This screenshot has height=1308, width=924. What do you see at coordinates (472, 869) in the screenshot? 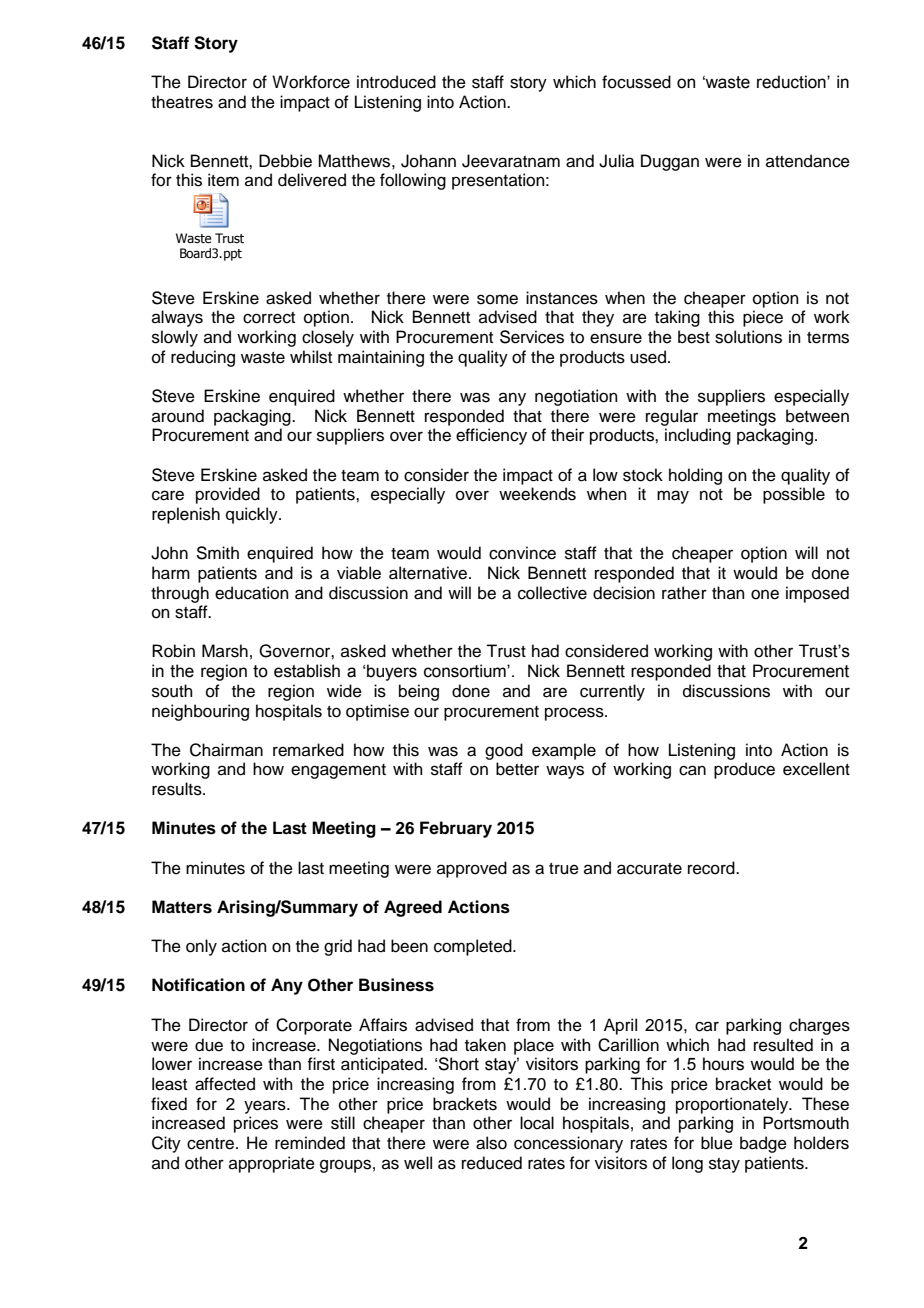
I see `approved` at bounding box center [472, 869].
